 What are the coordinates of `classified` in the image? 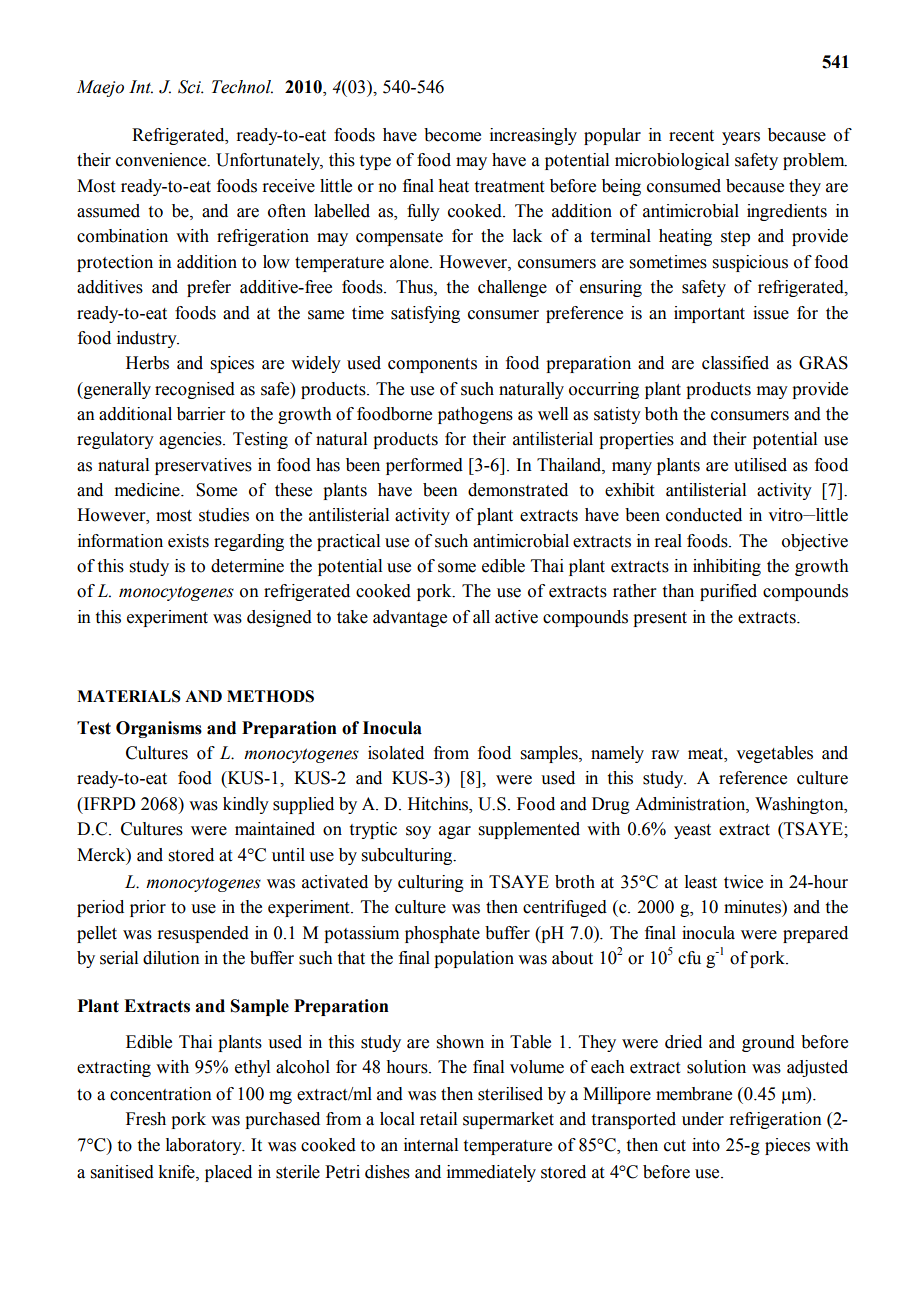 It's located at (735, 363).
